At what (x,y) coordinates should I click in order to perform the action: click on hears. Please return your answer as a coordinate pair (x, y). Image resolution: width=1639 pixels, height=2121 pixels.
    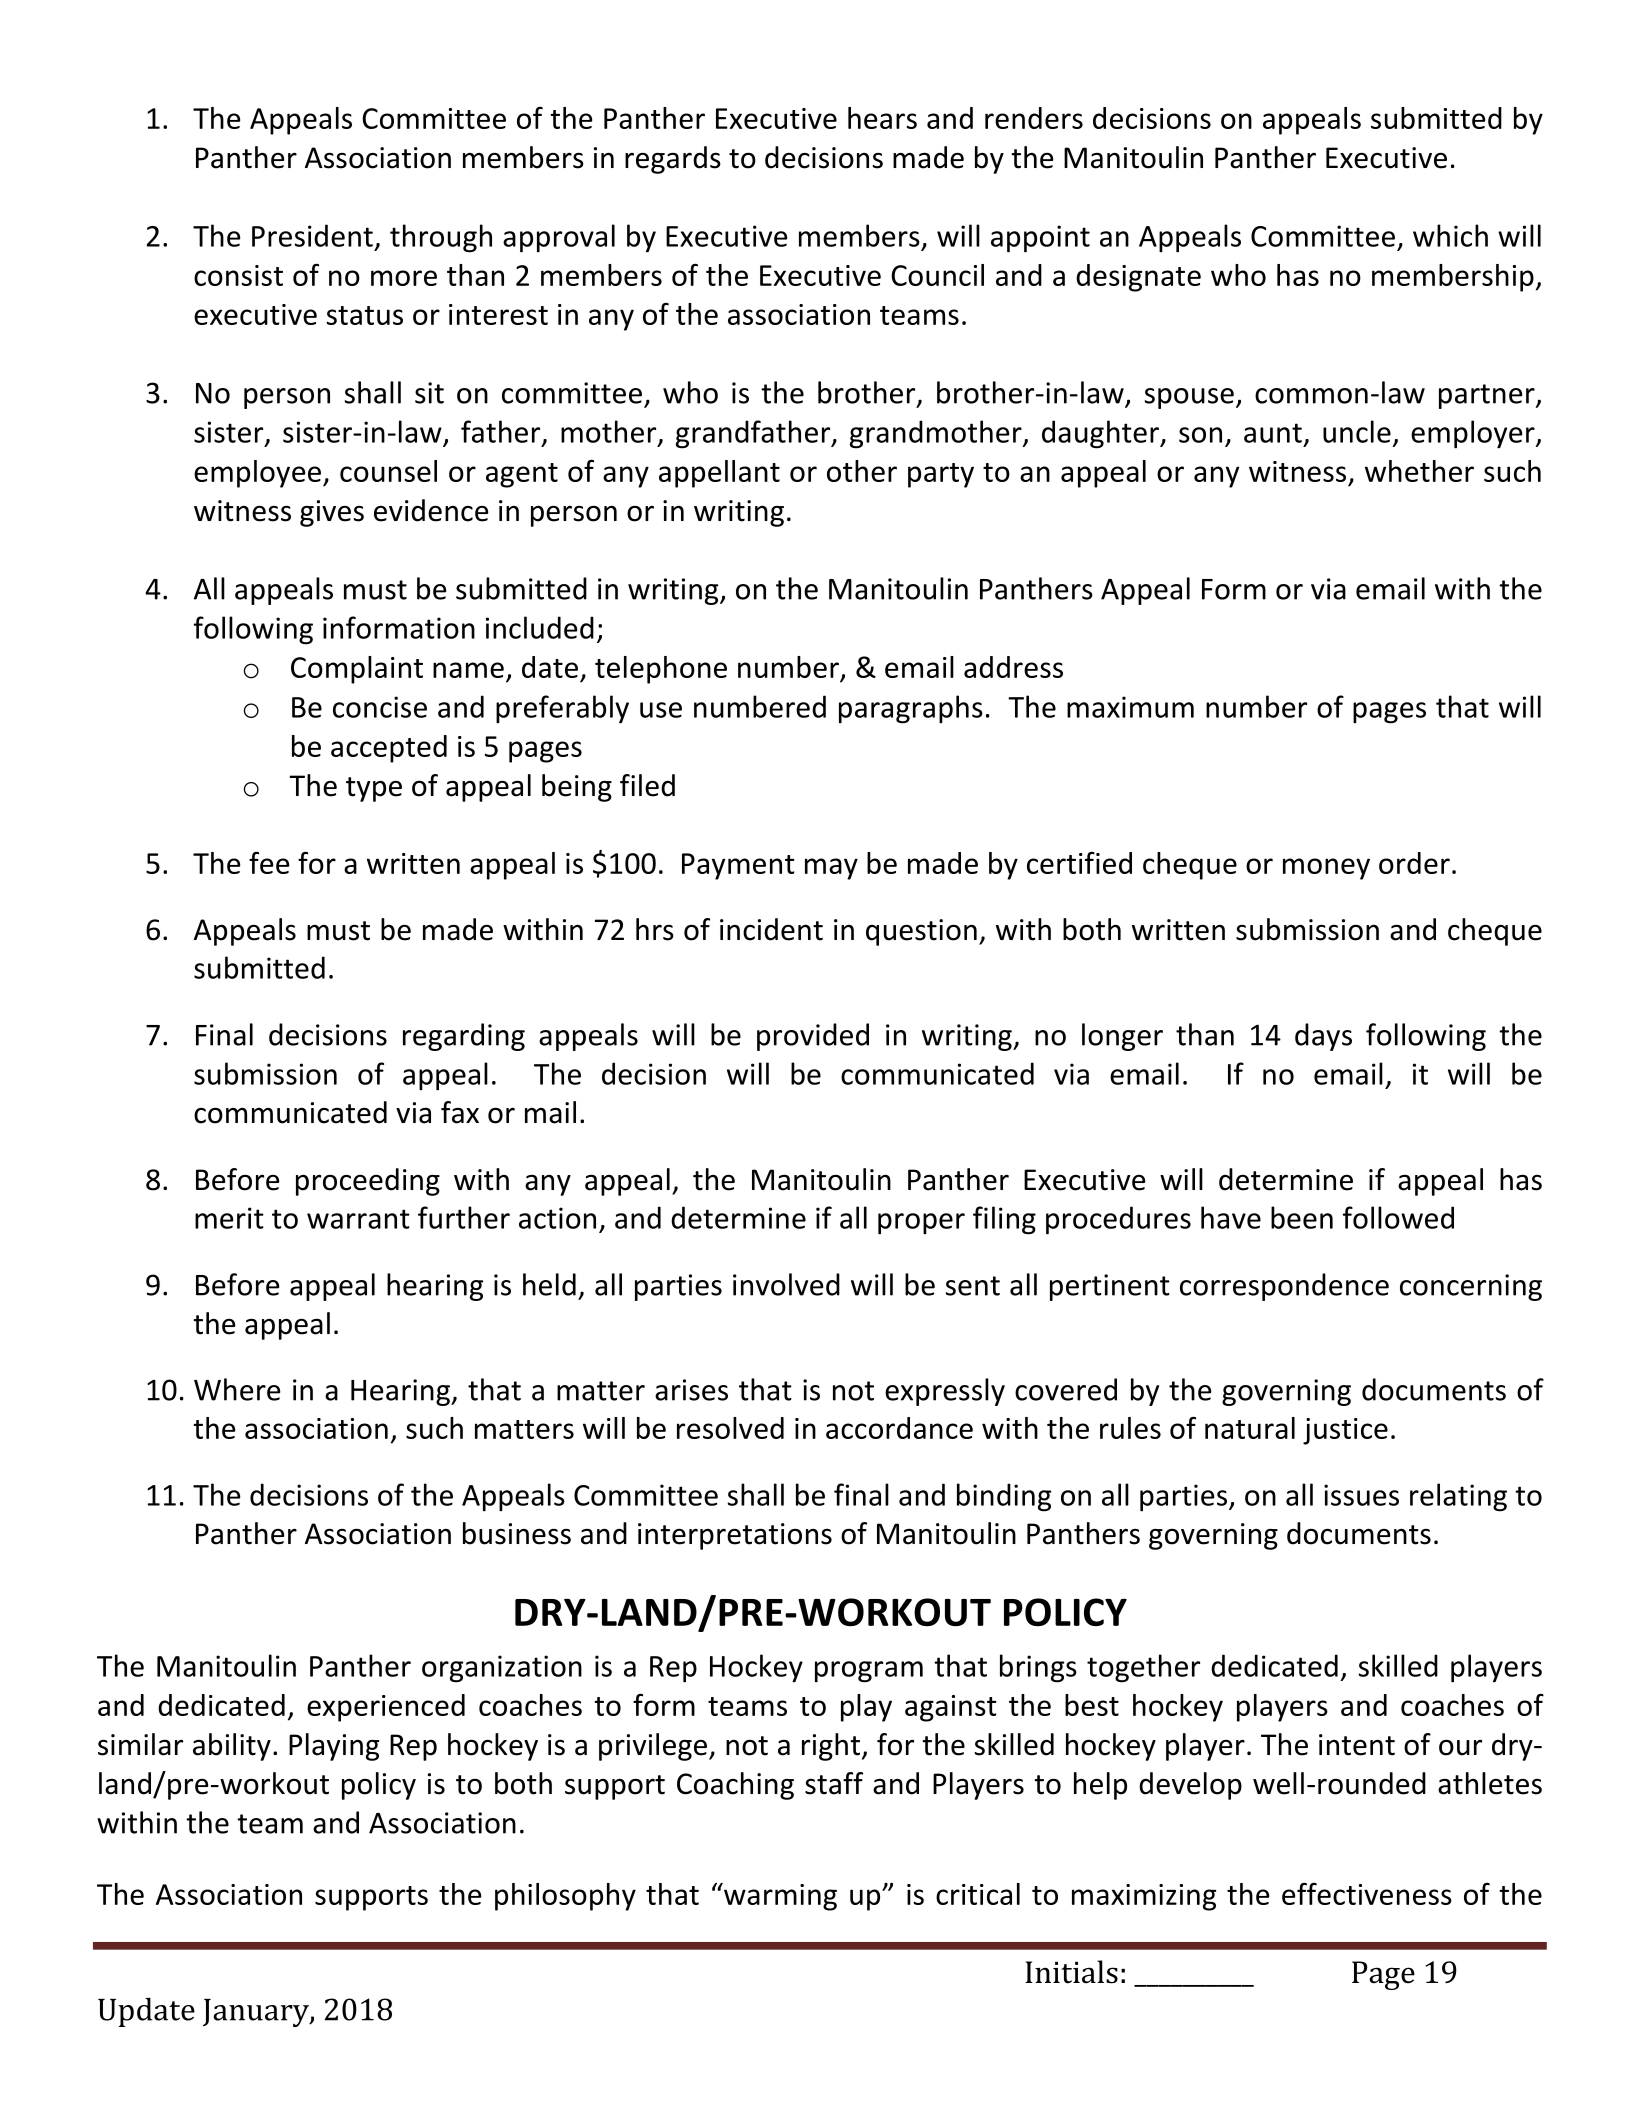
    Looking at the image, I should click on (882, 118).
